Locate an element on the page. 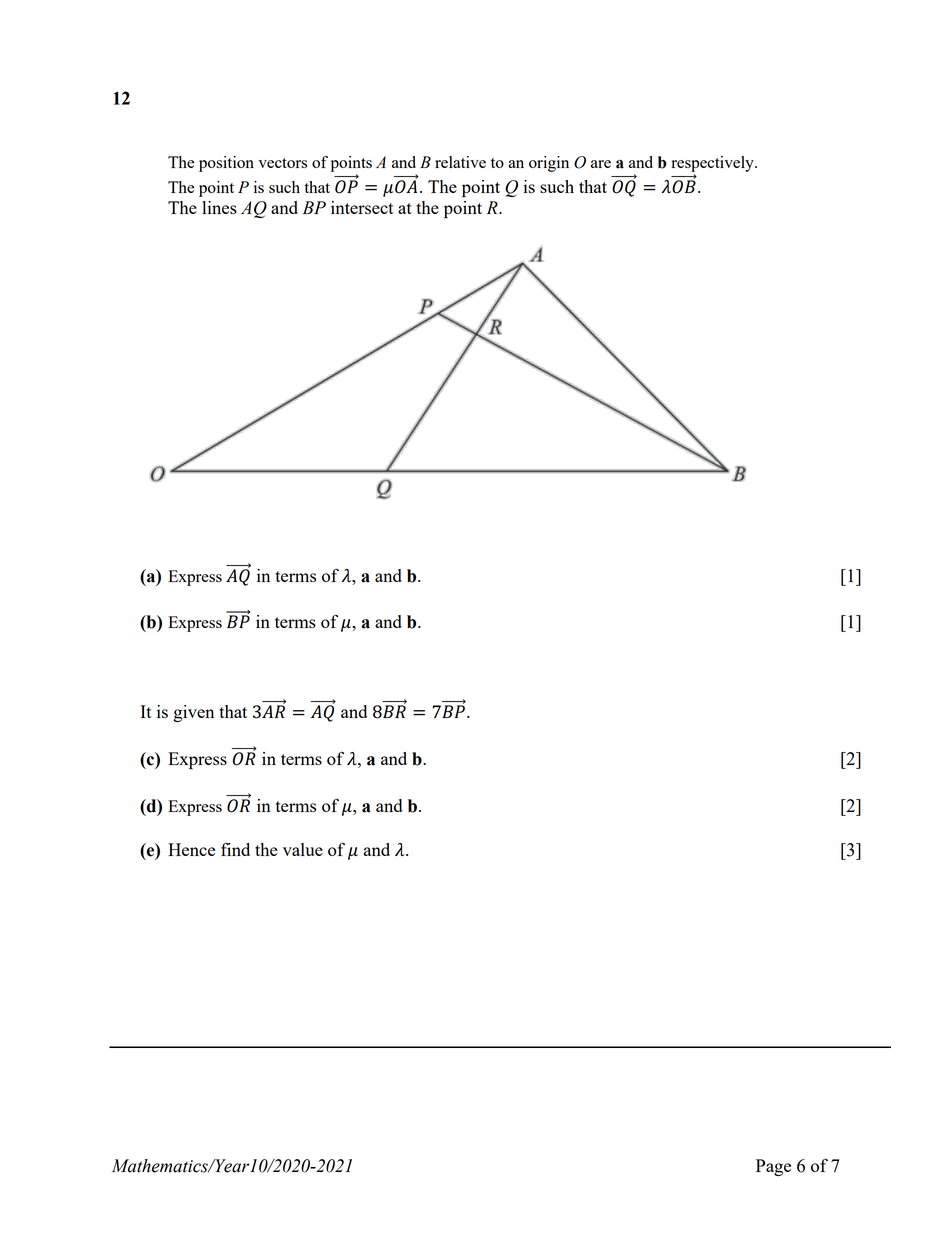  respectively is located at coordinates (713, 164).
